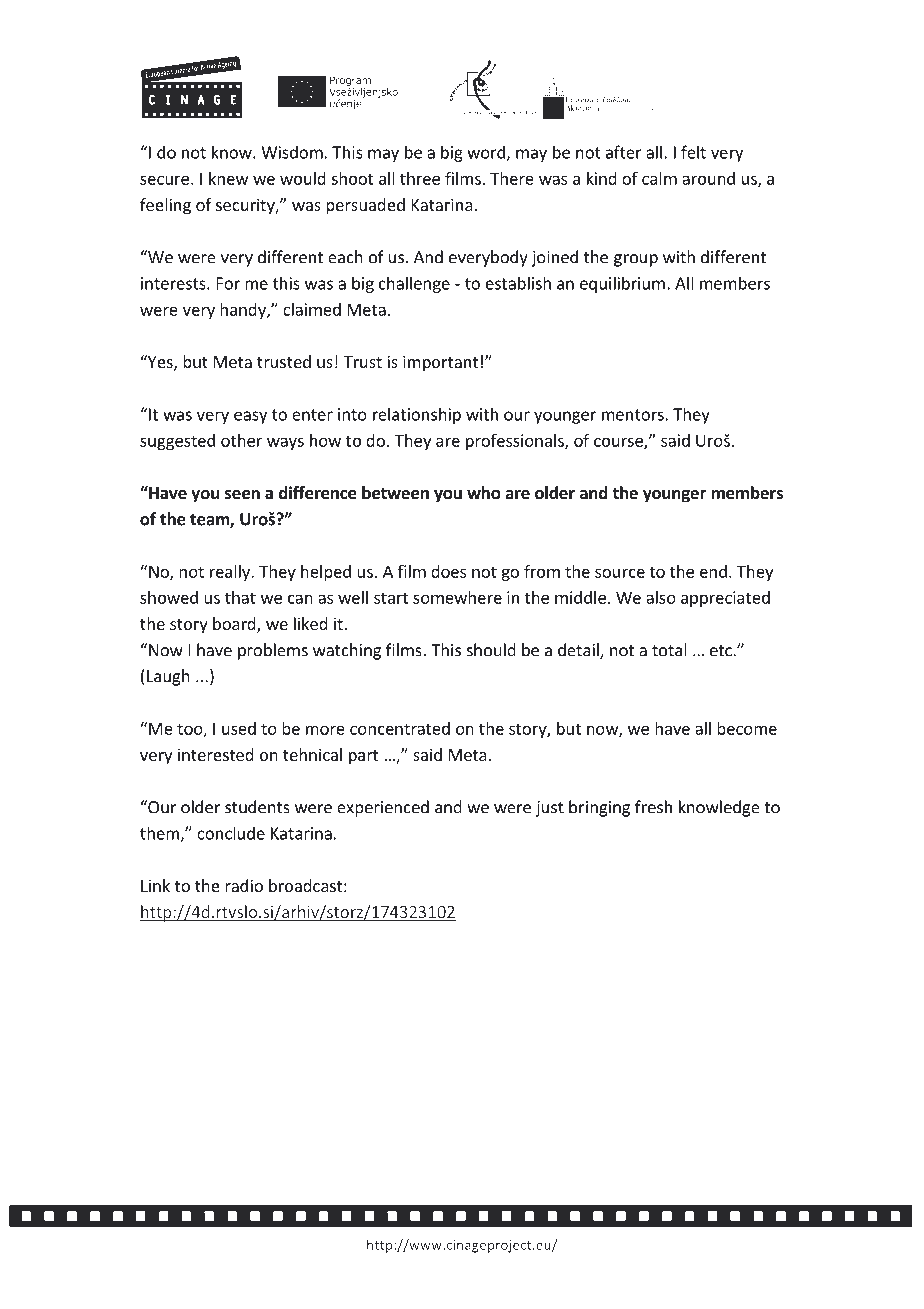 This screenshot has height=1309, width=924. What do you see at coordinates (244, 885) in the screenshot?
I see `radio` at bounding box center [244, 885].
